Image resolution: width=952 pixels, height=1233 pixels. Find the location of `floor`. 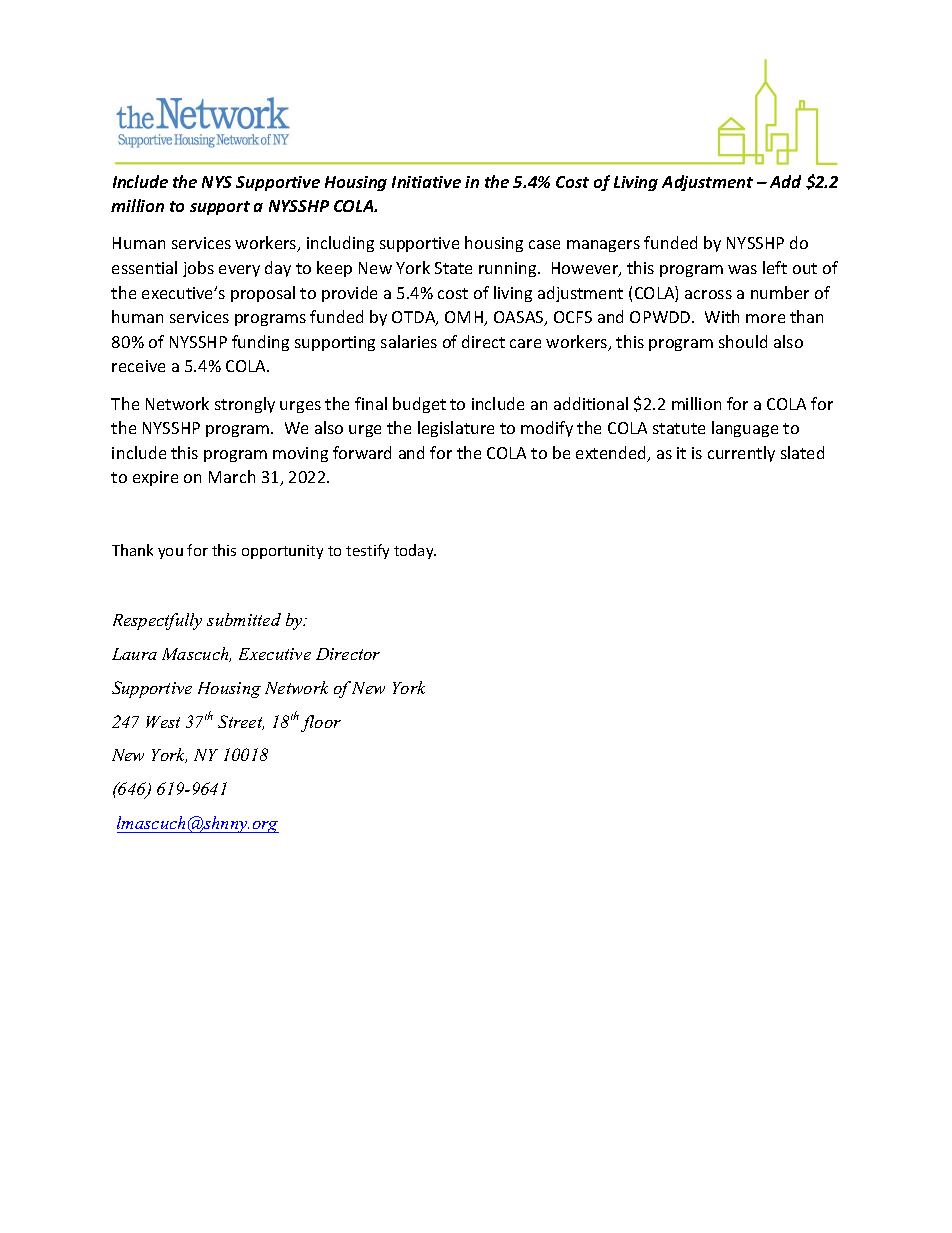

floor is located at coordinates (321, 723).
